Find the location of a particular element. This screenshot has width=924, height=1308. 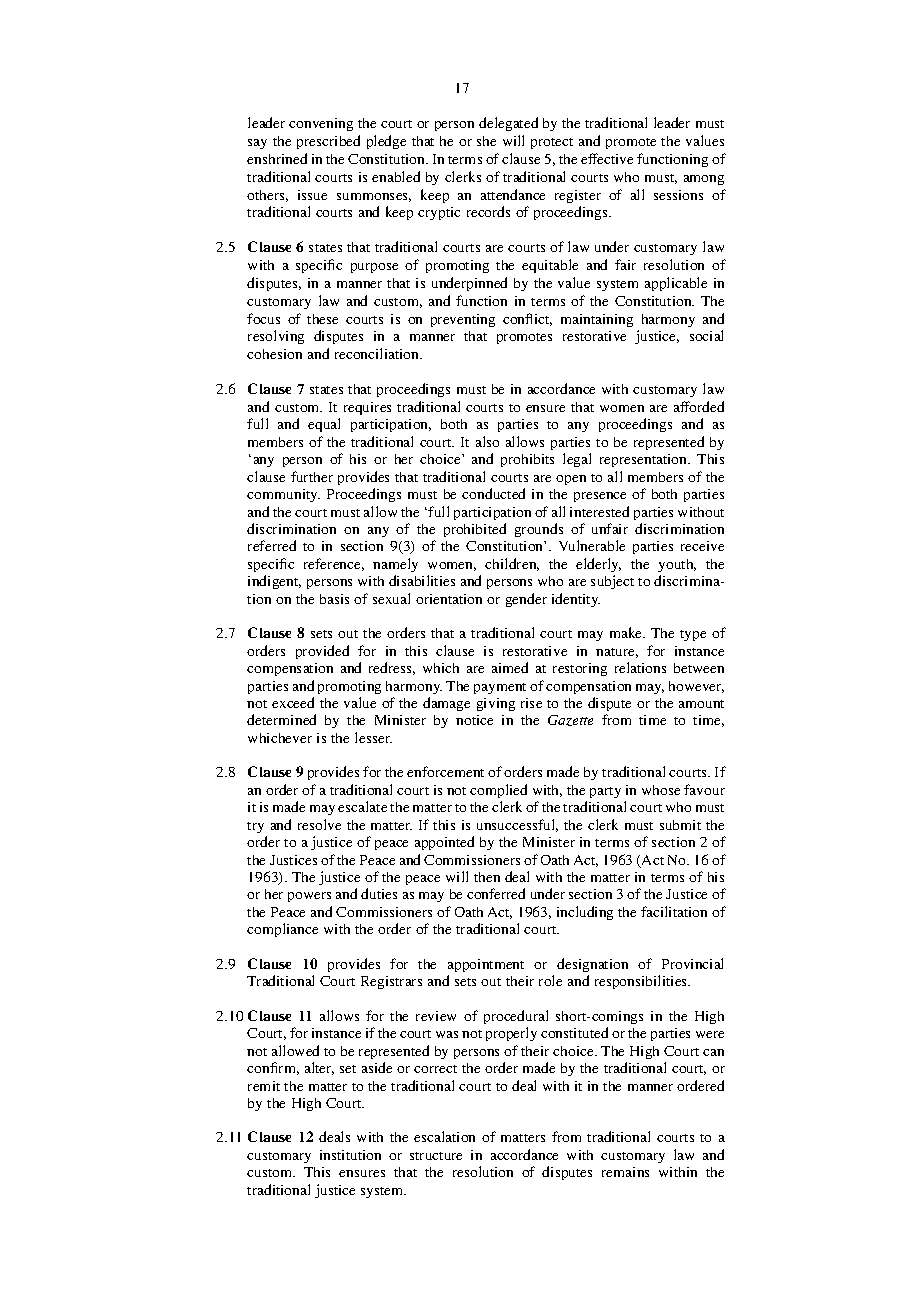

further is located at coordinates (312, 476).
